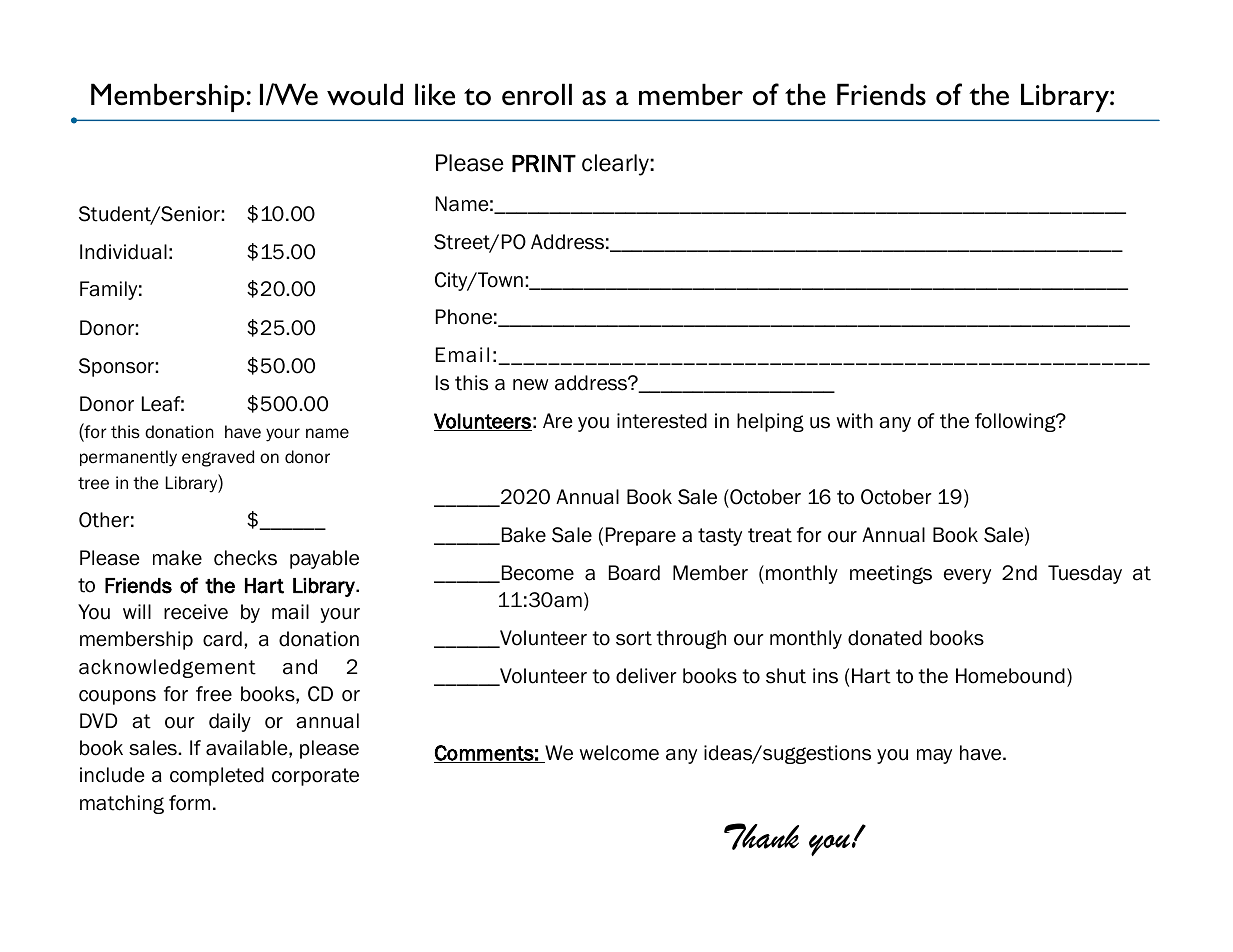 The height and width of the screenshot is (952, 1233). Describe the element at coordinates (855, 421) in the screenshot. I see `with` at that location.
